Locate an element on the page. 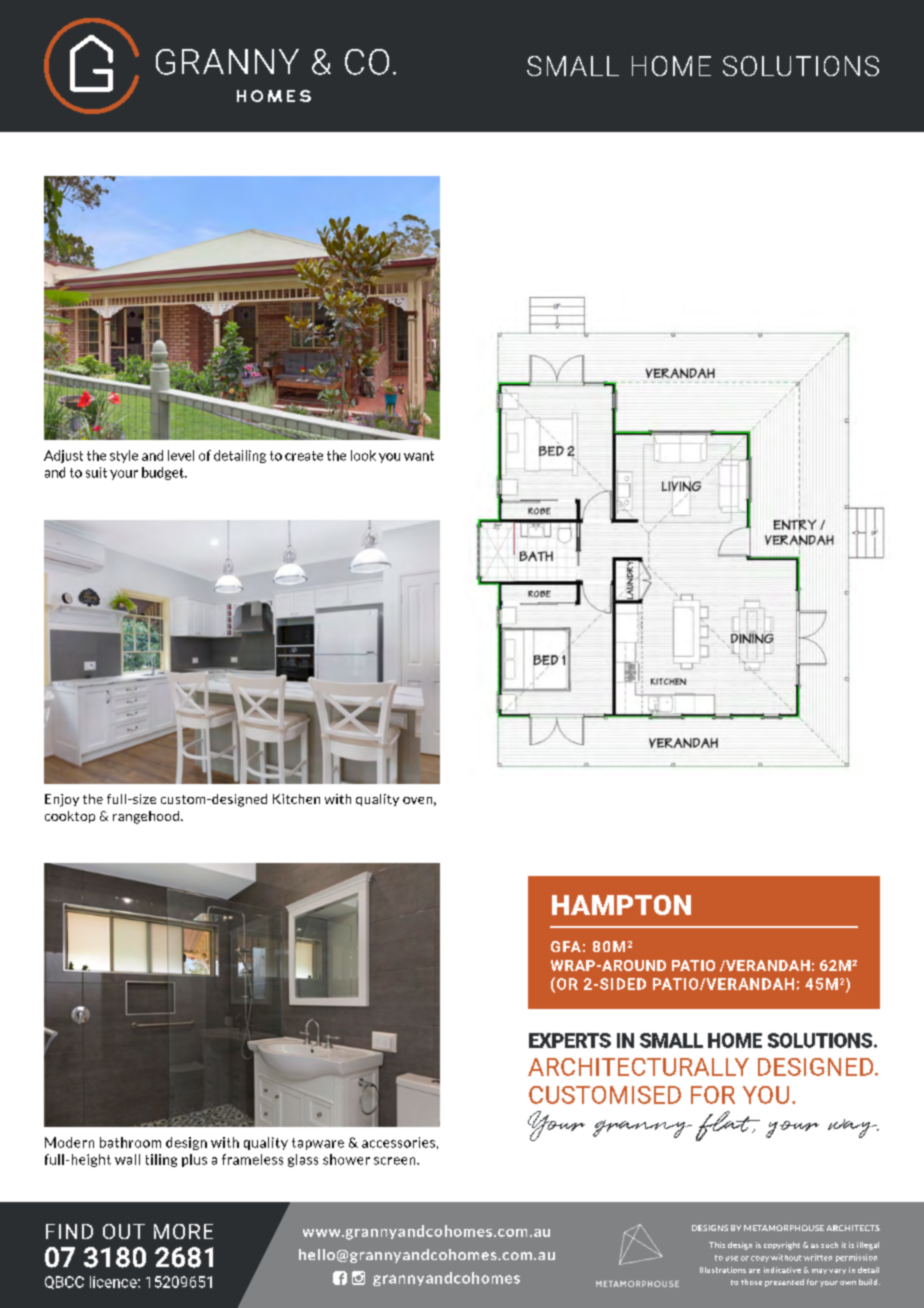  want is located at coordinates (419, 456).
